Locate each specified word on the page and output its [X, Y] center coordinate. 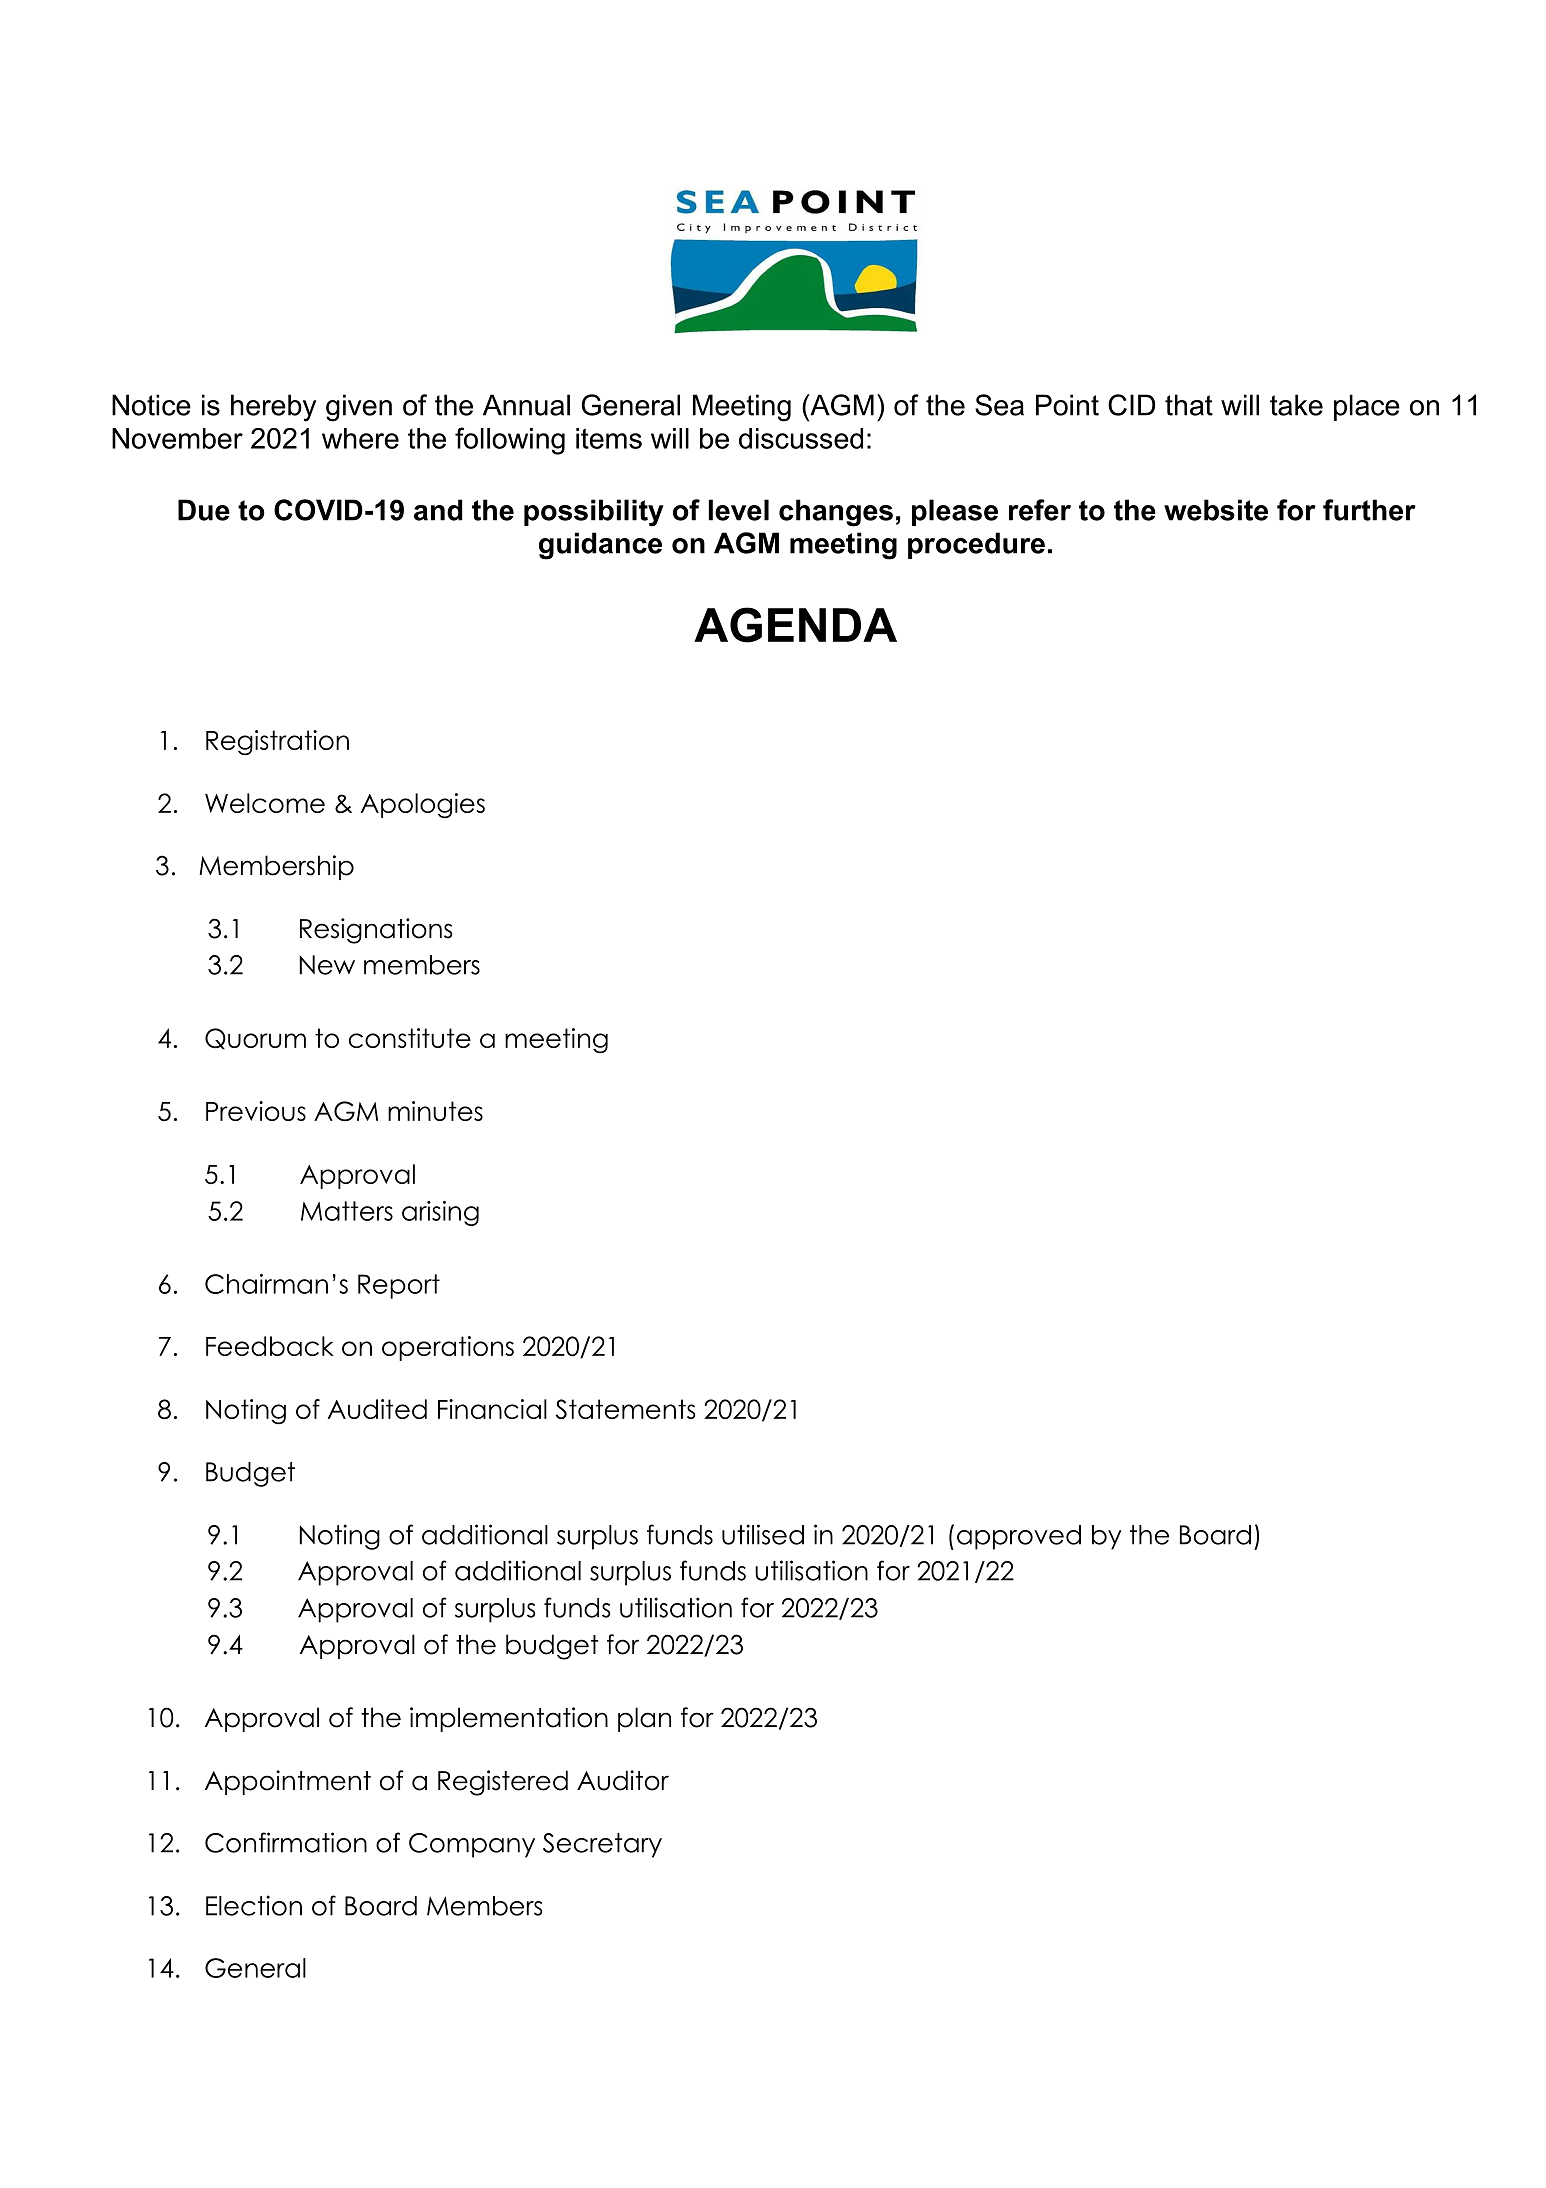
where [360, 438]
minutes [435, 1111]
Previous [256, 1111]
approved [1019, 1537]
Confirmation [286, 1842]
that [1189, 405]
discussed [801, 438]
